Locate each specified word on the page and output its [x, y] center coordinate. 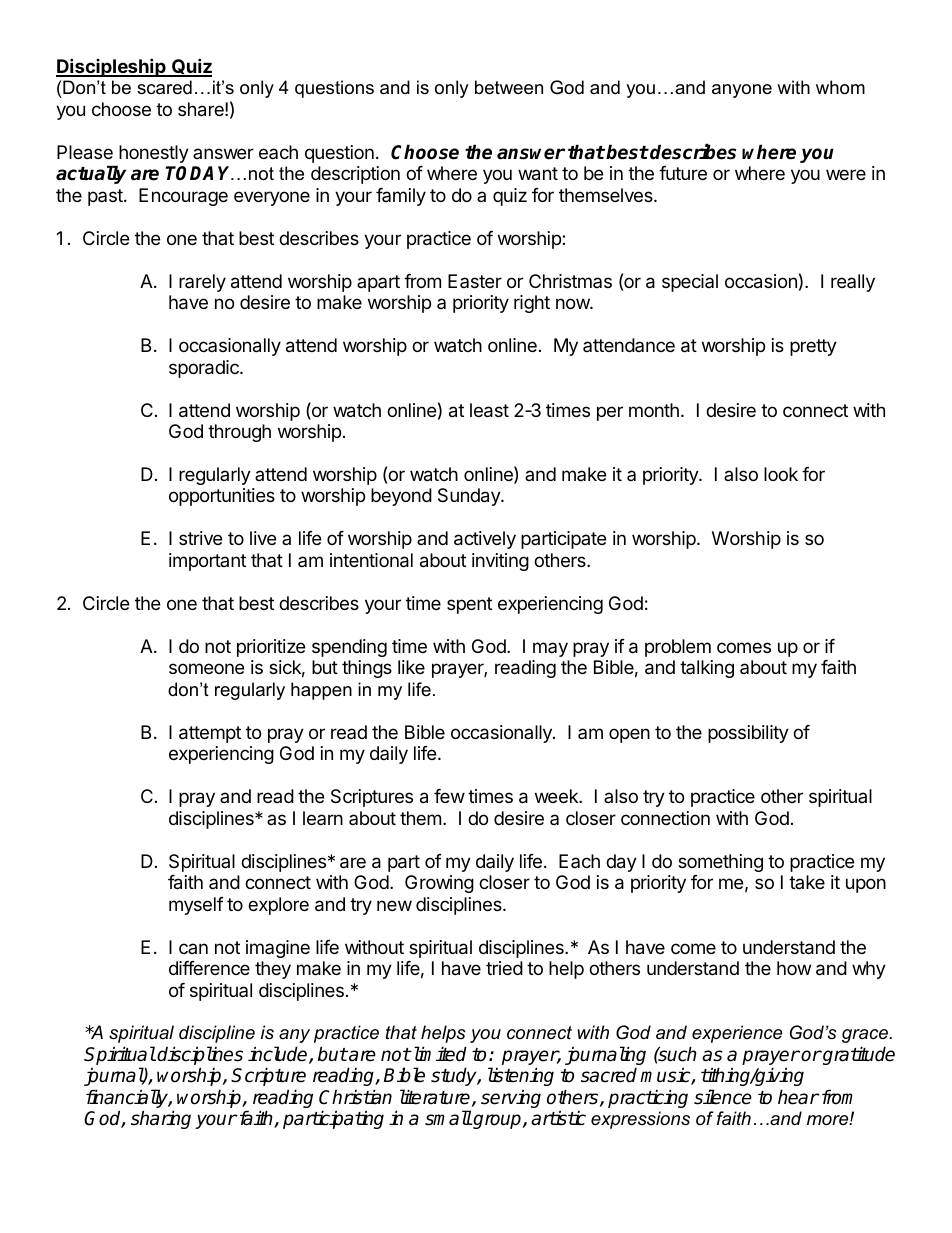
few [449, 796]
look [781, 474]
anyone [742, 91]
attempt [210, 734]
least [489, 410]
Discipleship [112, 67]
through [239, 433]
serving [511, 1098]
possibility [748, 734]
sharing [161, 1119]
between [509, 87]
